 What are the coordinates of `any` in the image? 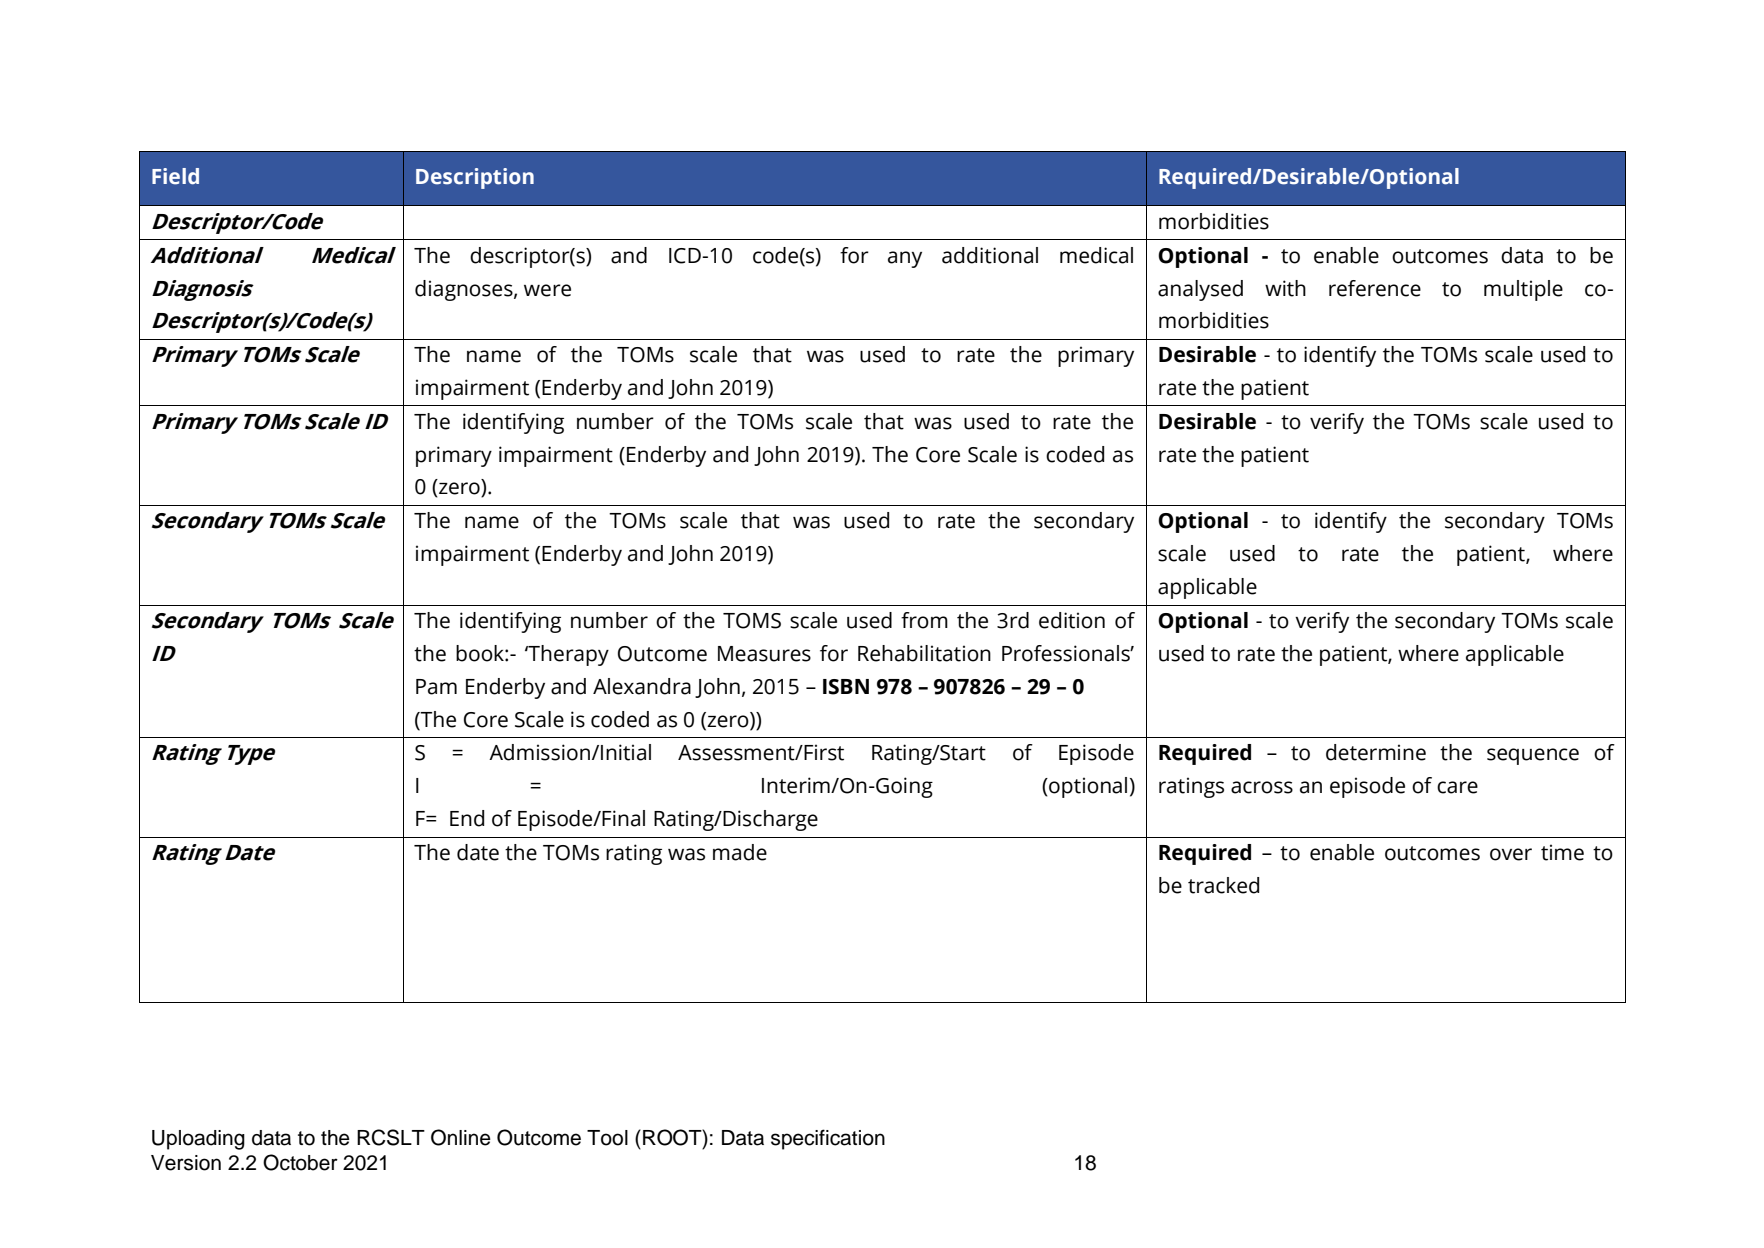 It's located at (905, 259).
